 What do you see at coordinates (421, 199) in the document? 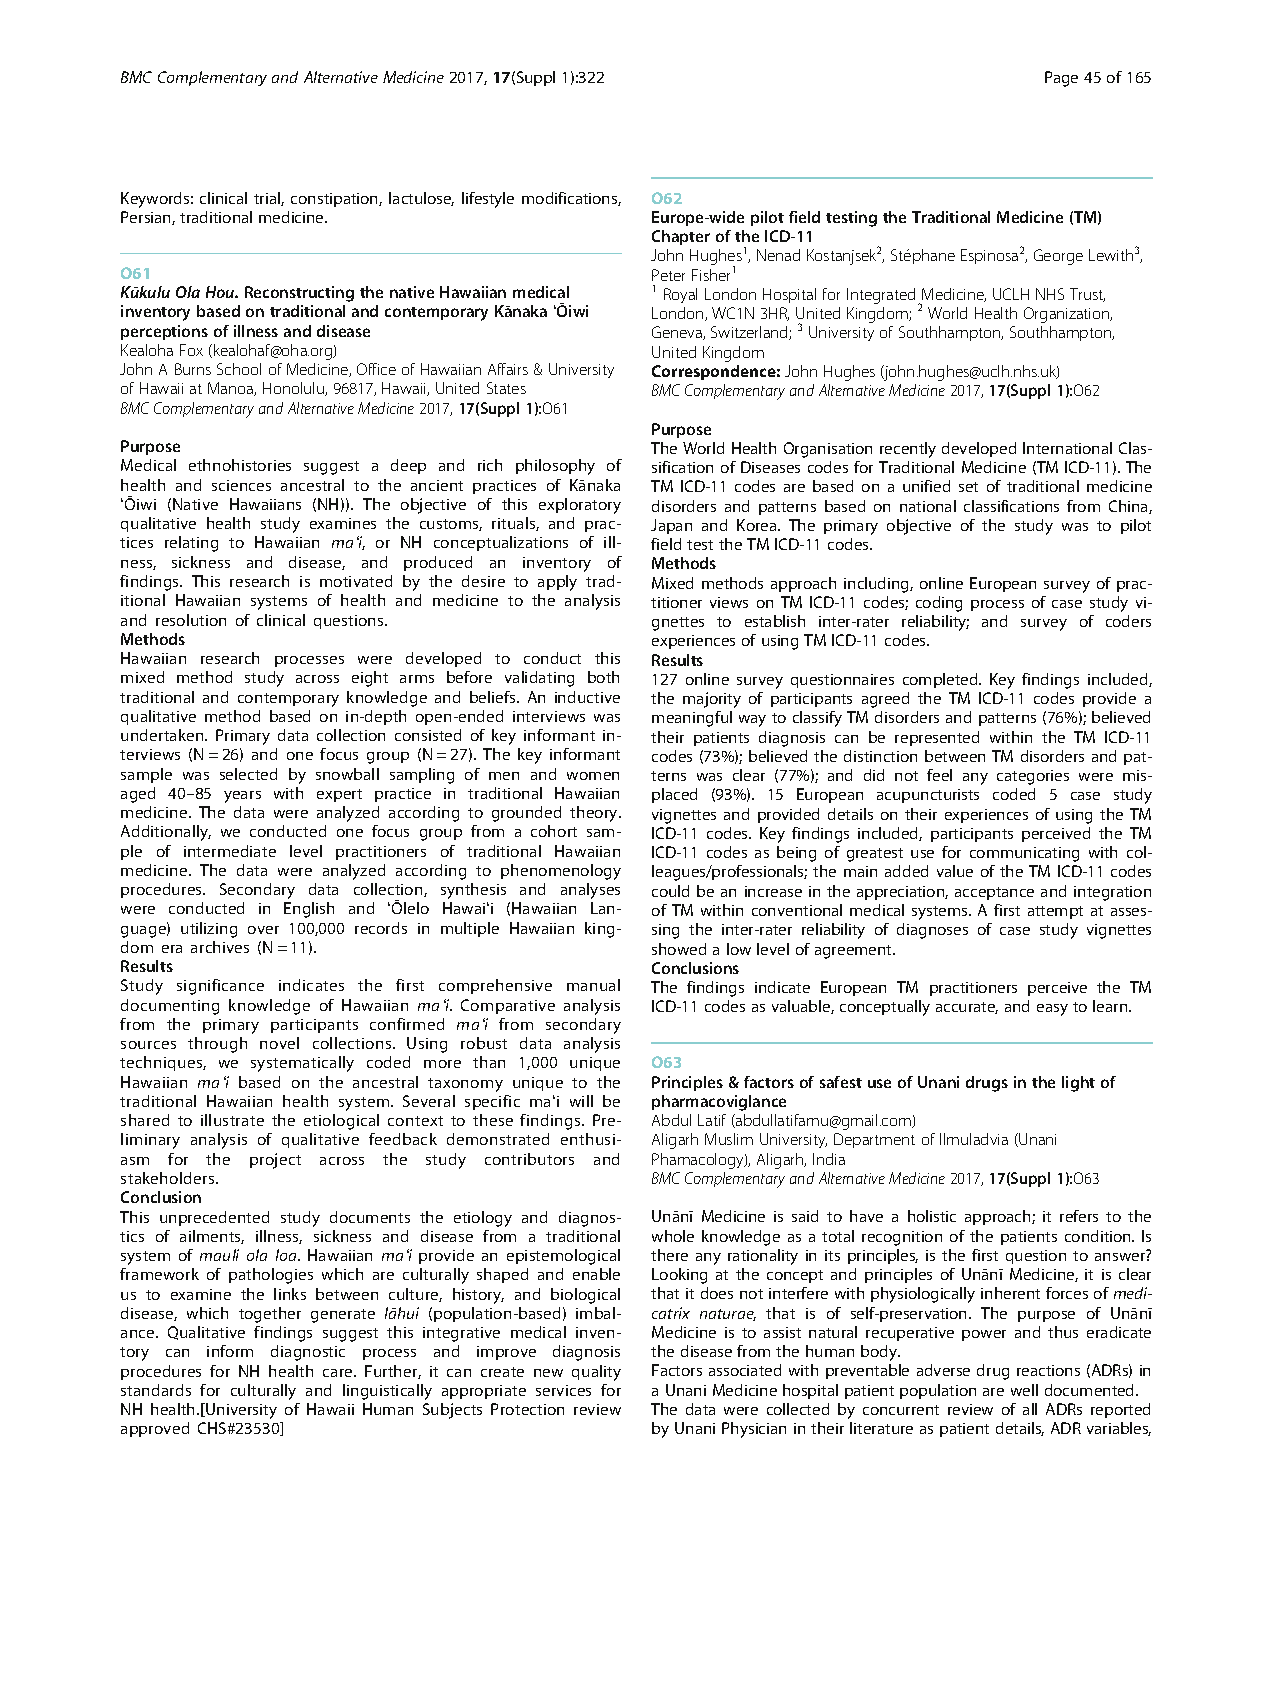
I see `lactulose` at bounding box center [421, 199].
